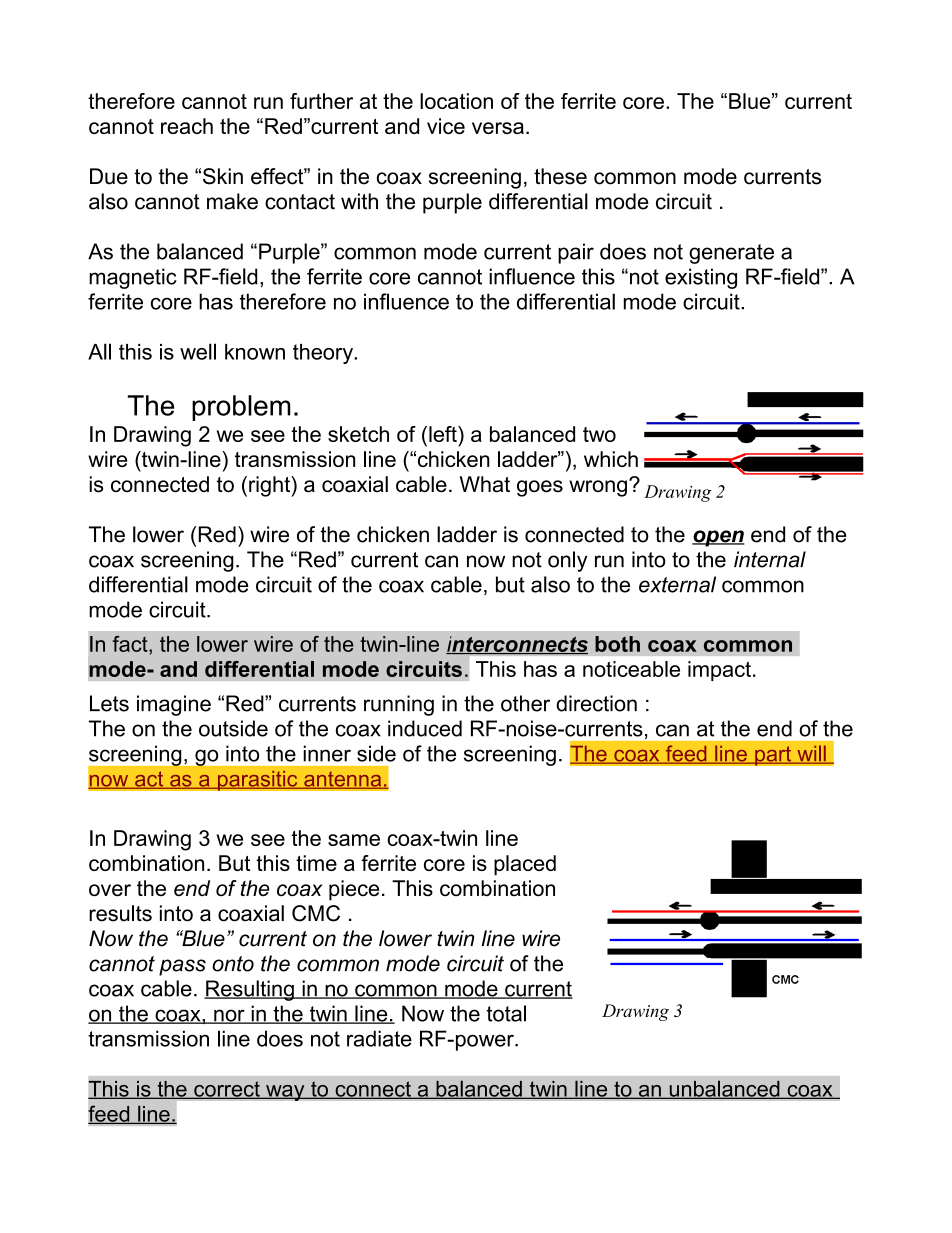 This image has height=1233, width=952. I want to click on induced, so click(425, 728).
